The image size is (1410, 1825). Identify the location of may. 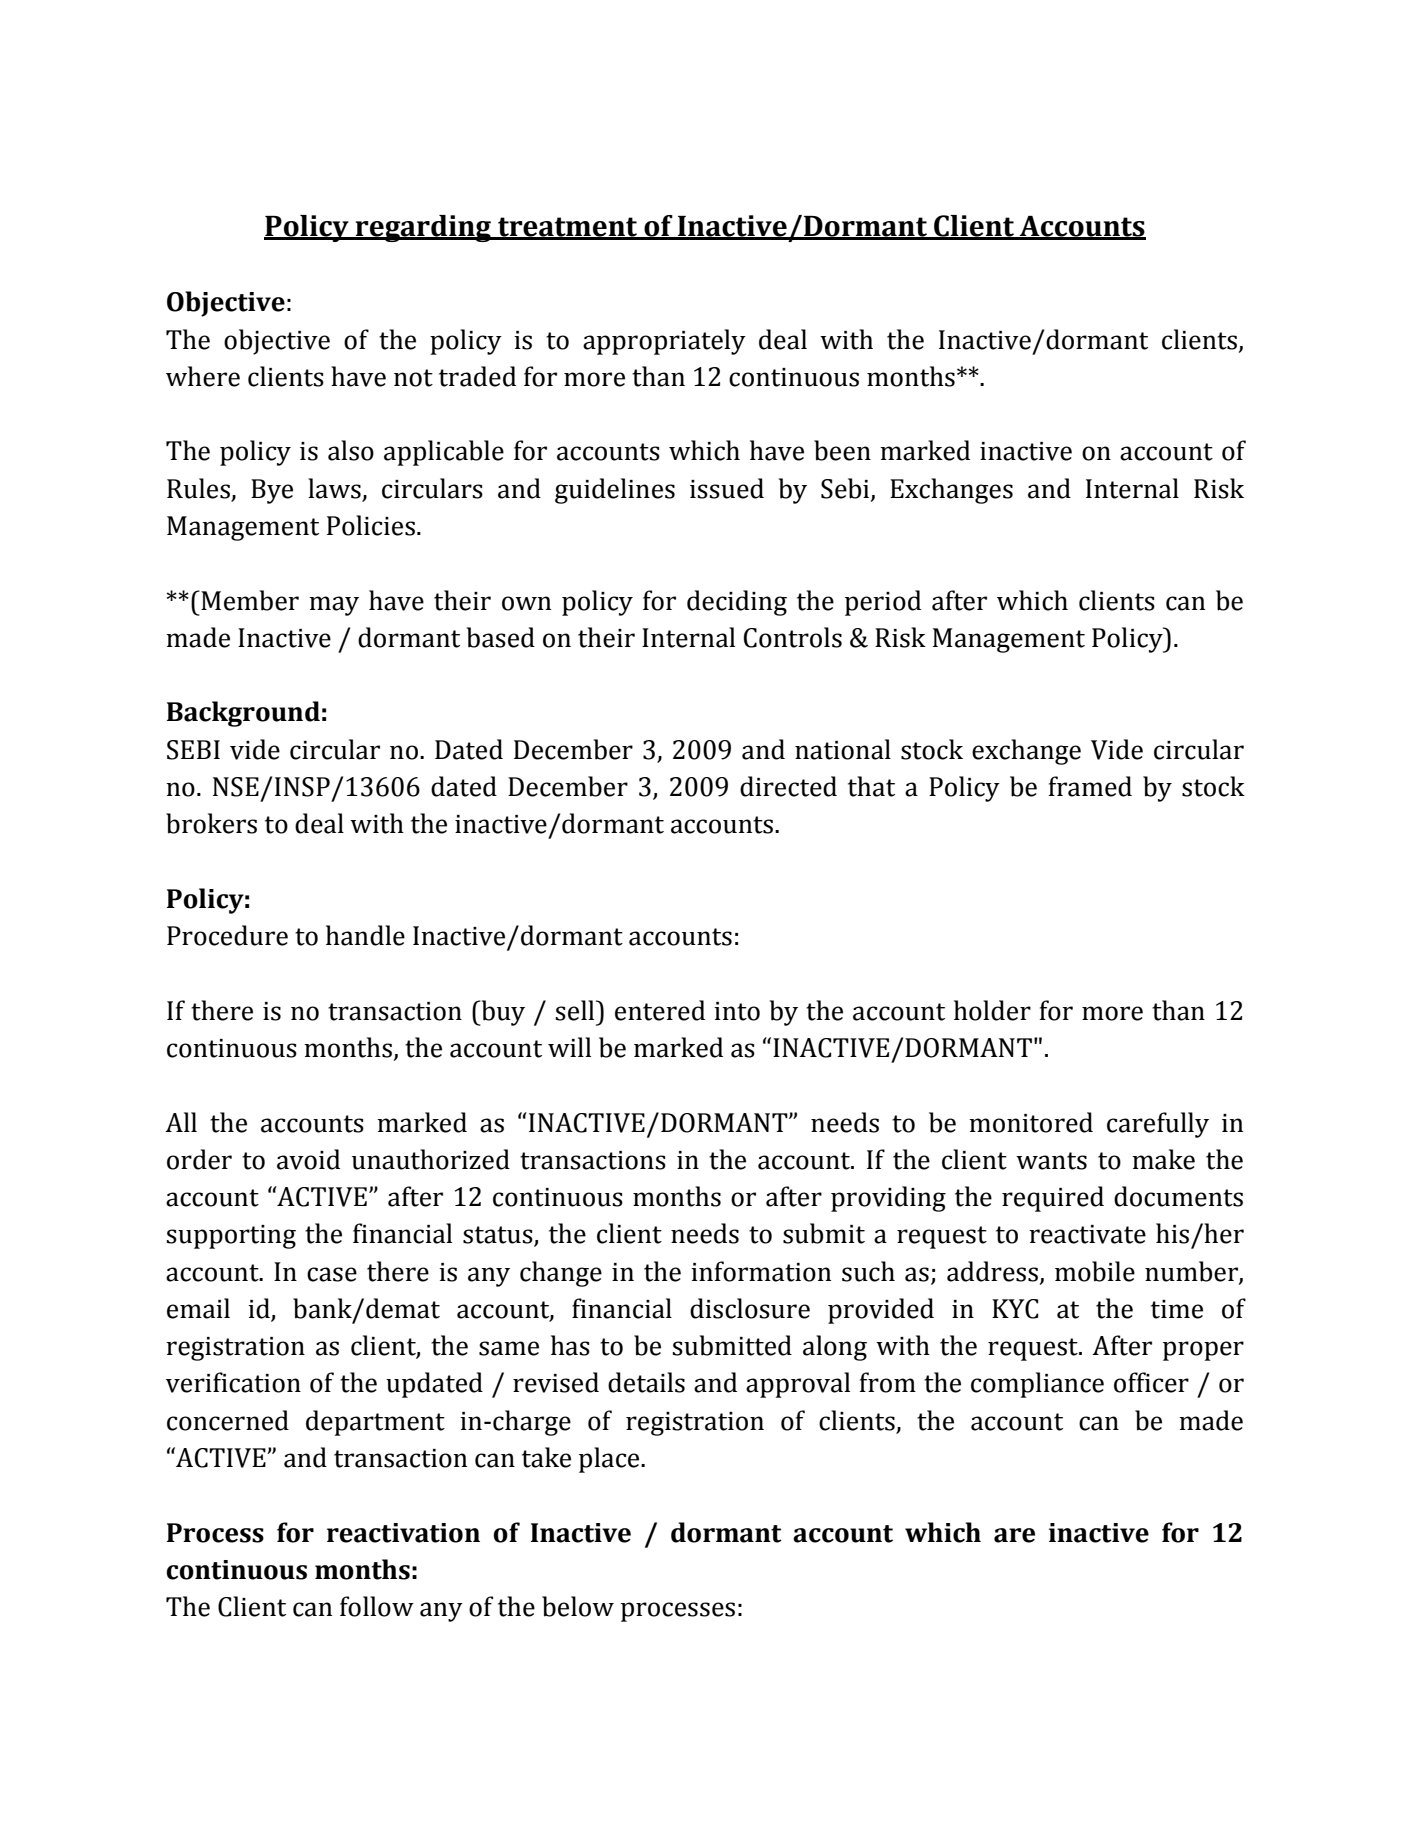
(334, 606).
